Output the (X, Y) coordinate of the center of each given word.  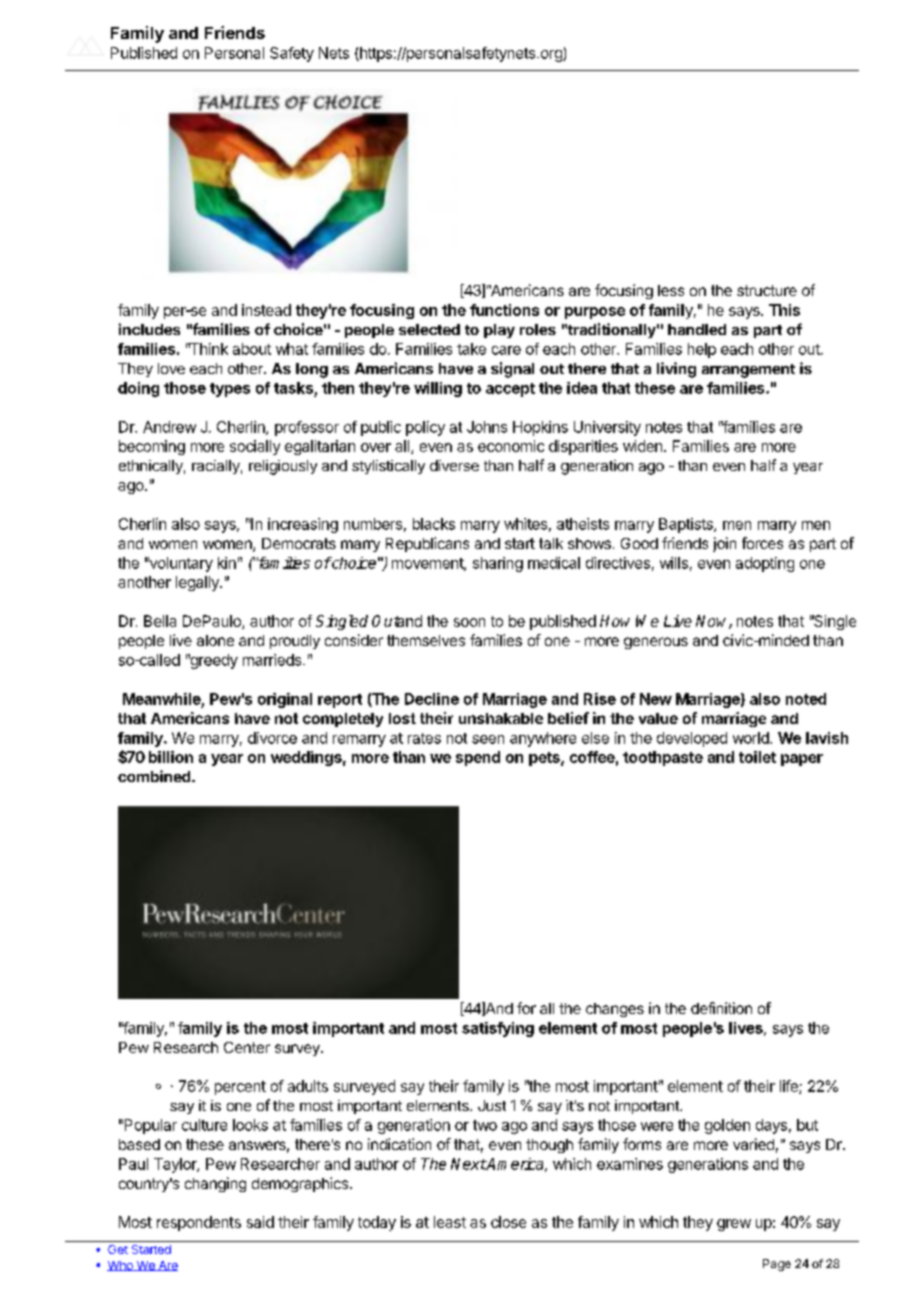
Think (208, 349)
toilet (757, 757)
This (784, 310)
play (499, 331)
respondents (199, 1223)
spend (478, 758)
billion (171, 757)
